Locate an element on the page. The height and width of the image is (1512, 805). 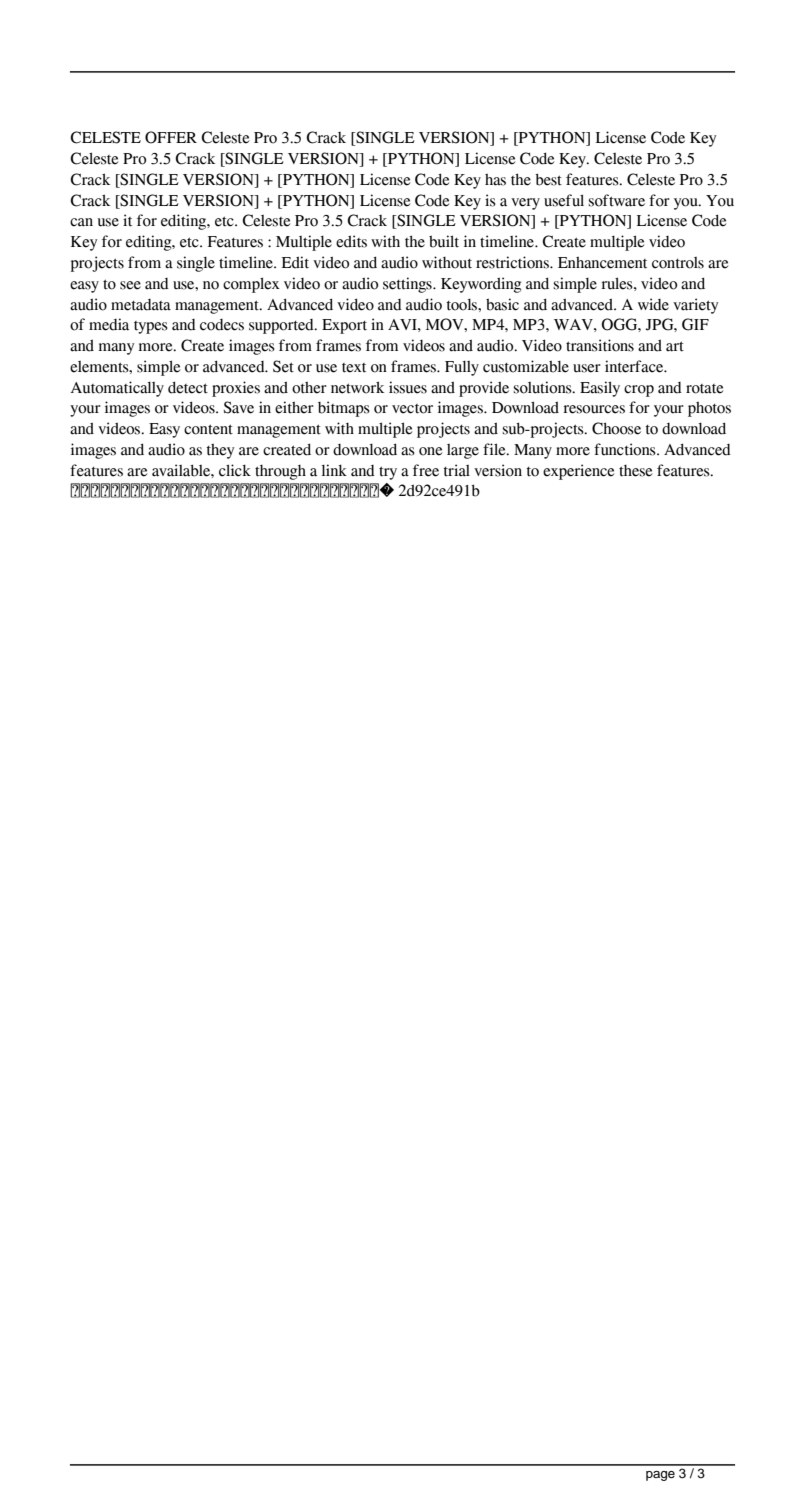
link is located at coordinates (334, 470).
